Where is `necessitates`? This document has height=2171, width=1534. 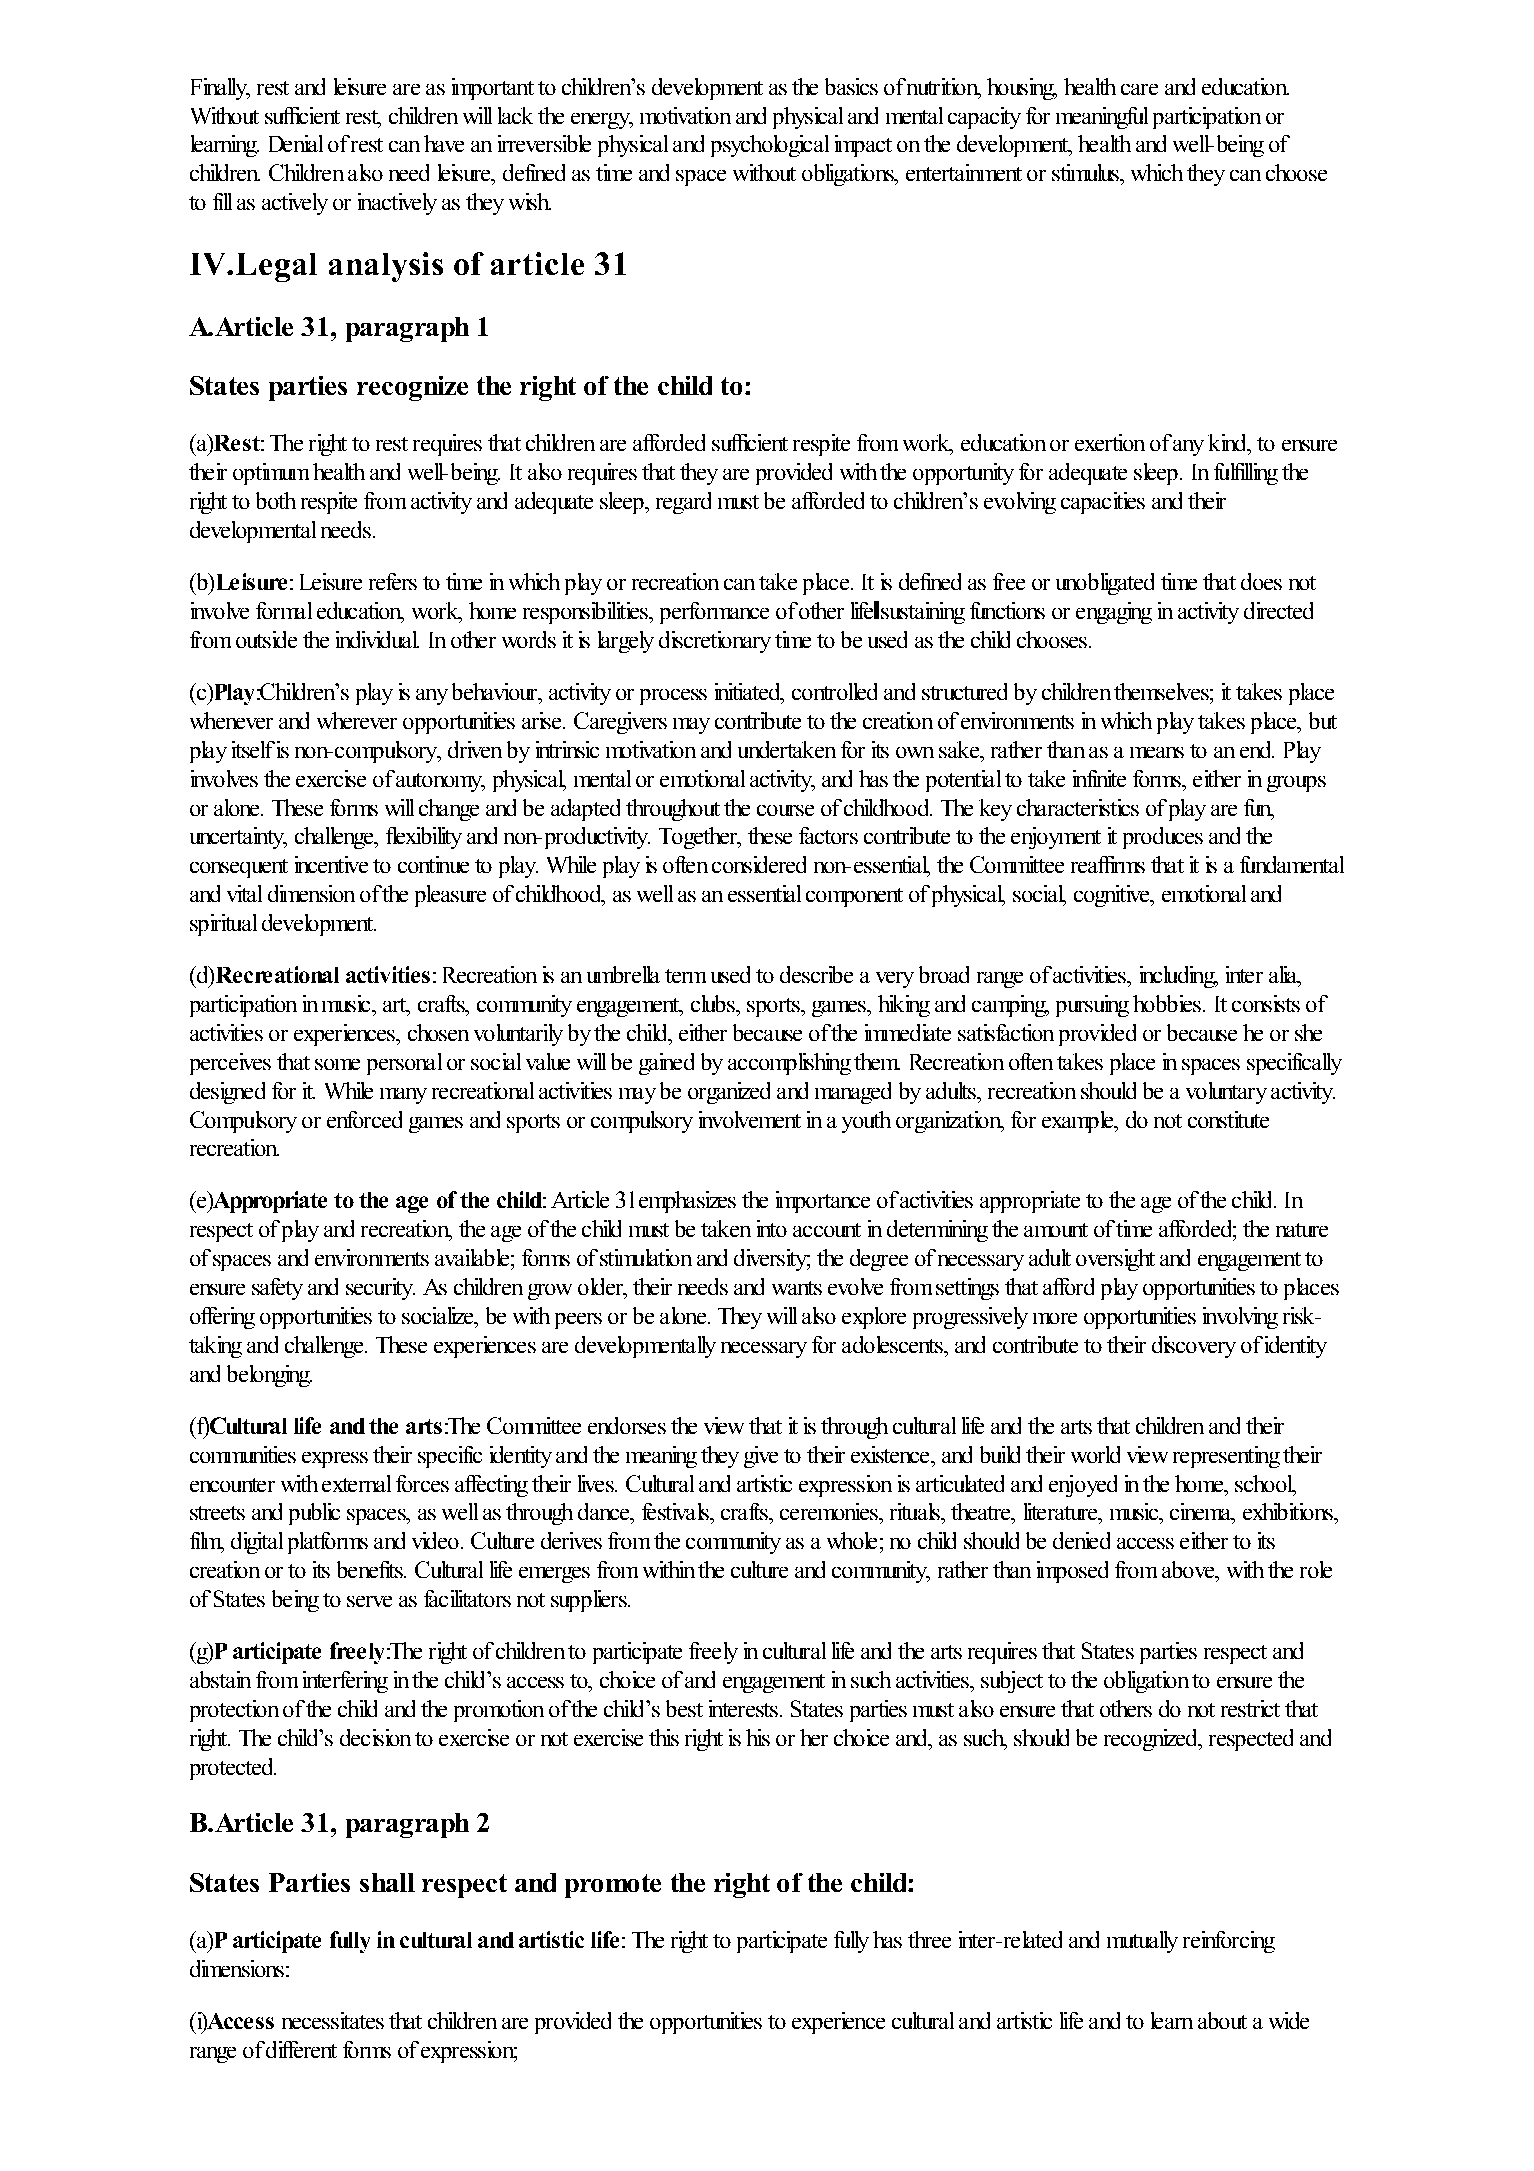 necessitates is located at coordinates (333, 2020).
